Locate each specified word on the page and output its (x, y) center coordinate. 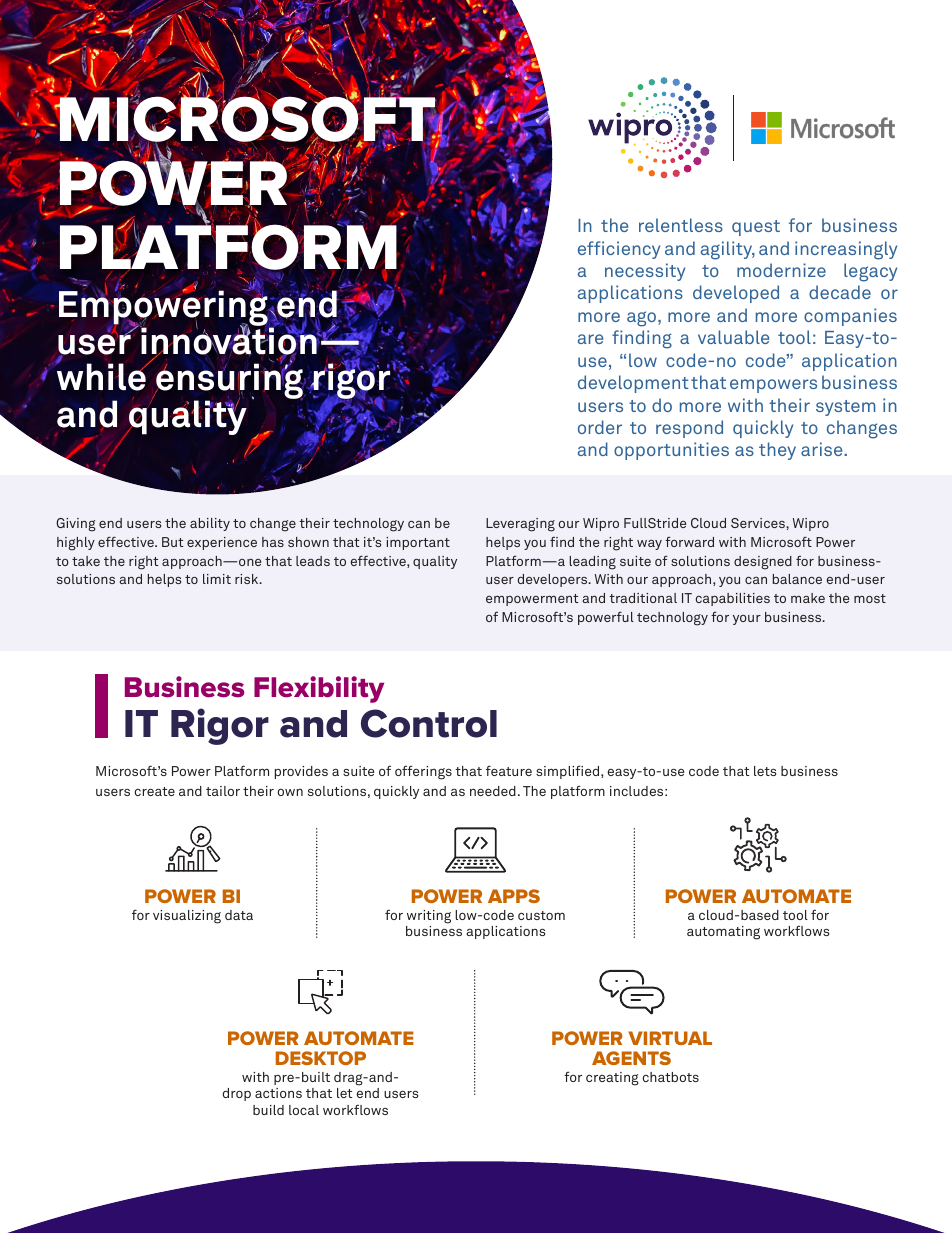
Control (429, 723)
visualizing (187, 917)
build (268, 1110)
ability (210, 524)
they (777, 451)
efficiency (619, 250)
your (747, 620)
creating (612, 1079)
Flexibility (319, 689)
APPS (514, 896)
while (101, 376)
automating (723, 933)
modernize (781, 270)
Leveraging (520, 525)
